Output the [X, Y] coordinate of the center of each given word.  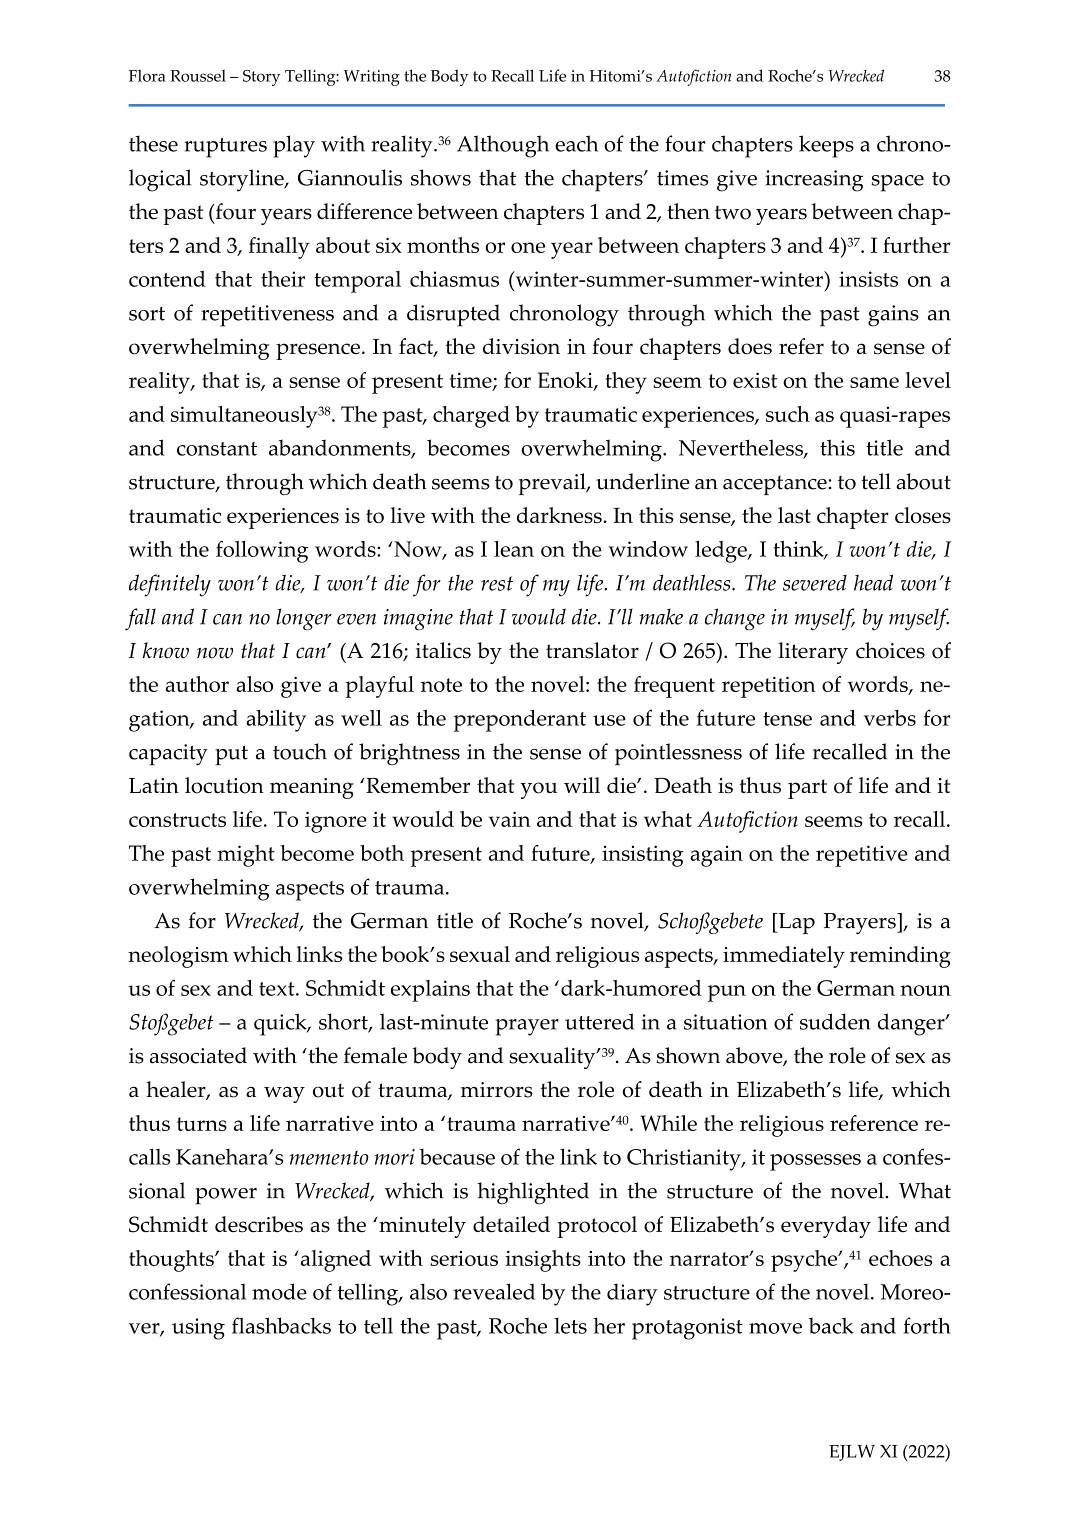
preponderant [520, 721]
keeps [826, 146]
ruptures [225, 148]
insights [543, 1261]
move [775, 1328]
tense [787, 719]
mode [279, 1291]
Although [503, 146]
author [197, 684]
